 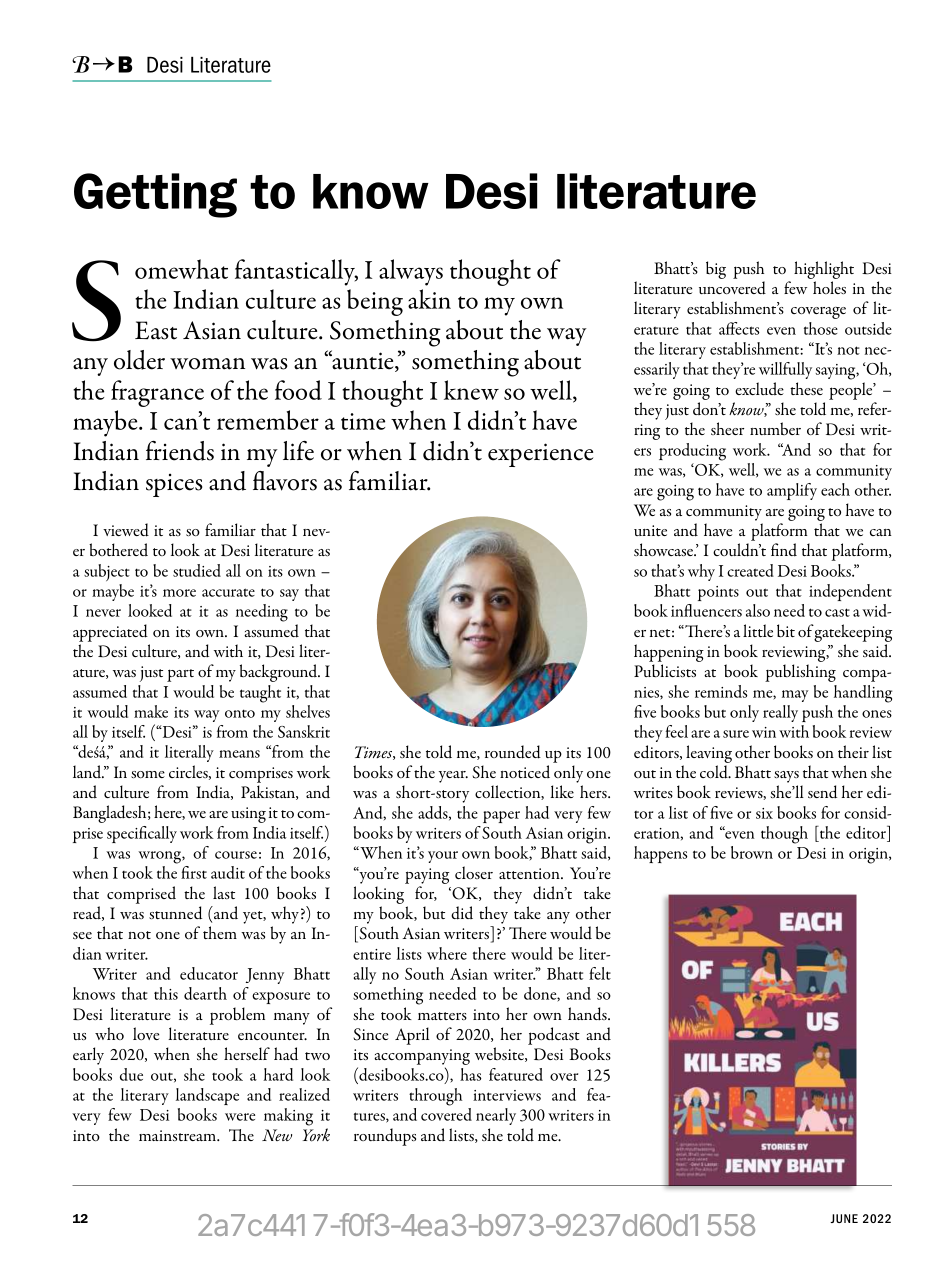 I want to click on rounded, so click(x=513, y=752).
